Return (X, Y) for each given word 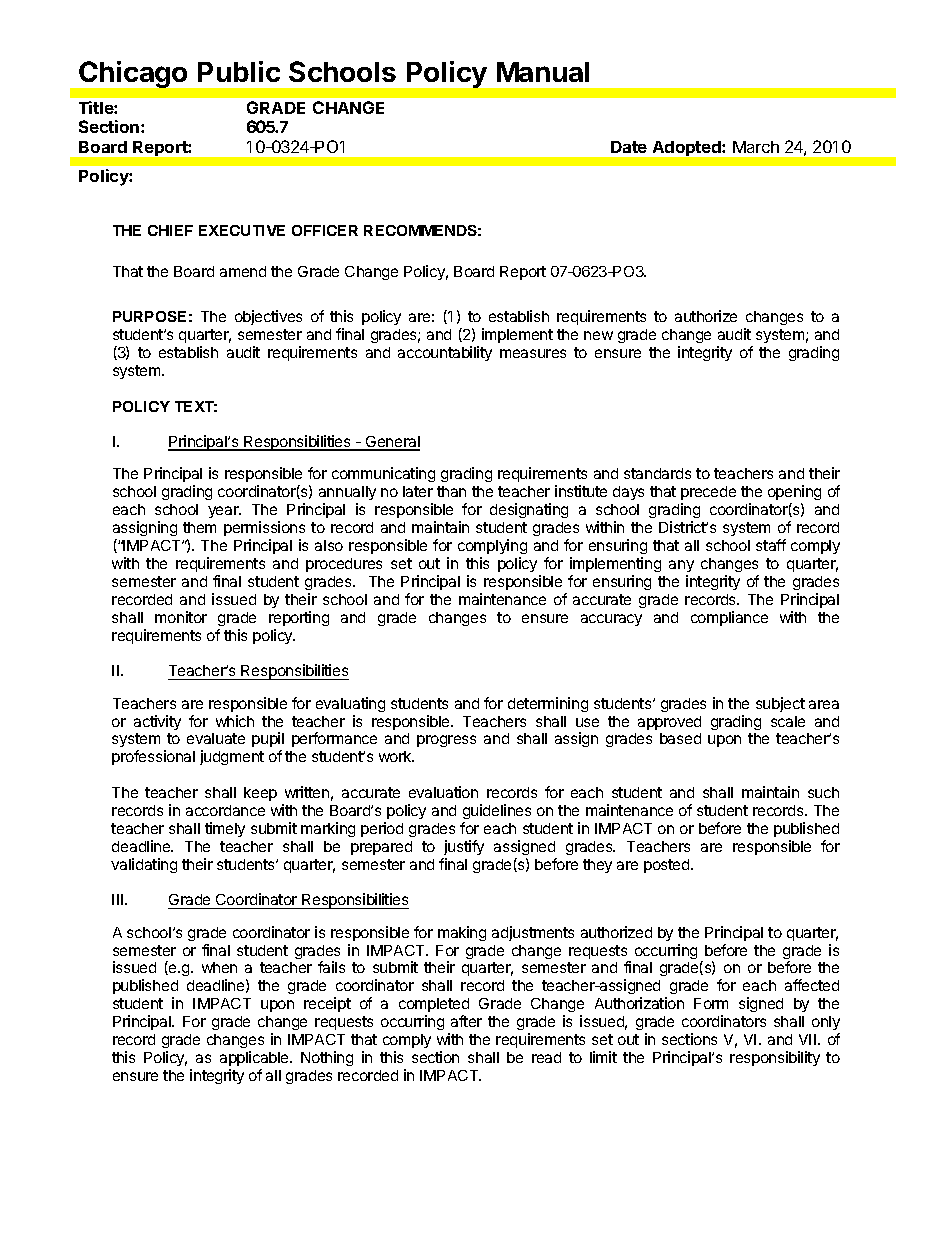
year (224, 512)
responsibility (775, 1058)
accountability (445, 353)
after (466, 1021)
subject (780, 704)
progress (446, 741)
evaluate (216, 738)
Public (239, 71)
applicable (255, 1058)
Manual (543, 72)
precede (708, 493)
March (756, 147)
